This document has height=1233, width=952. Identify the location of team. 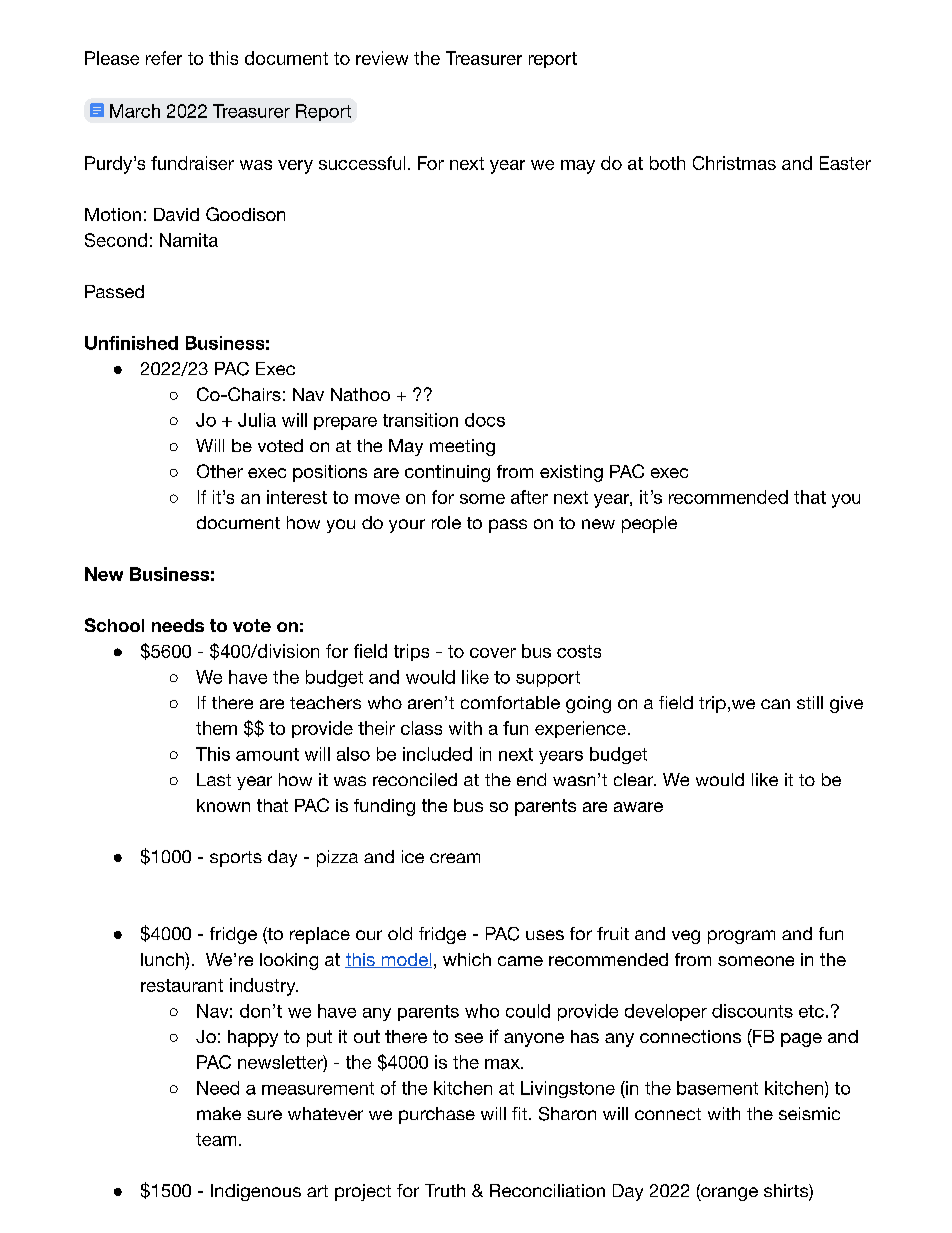
(216, 1139).
